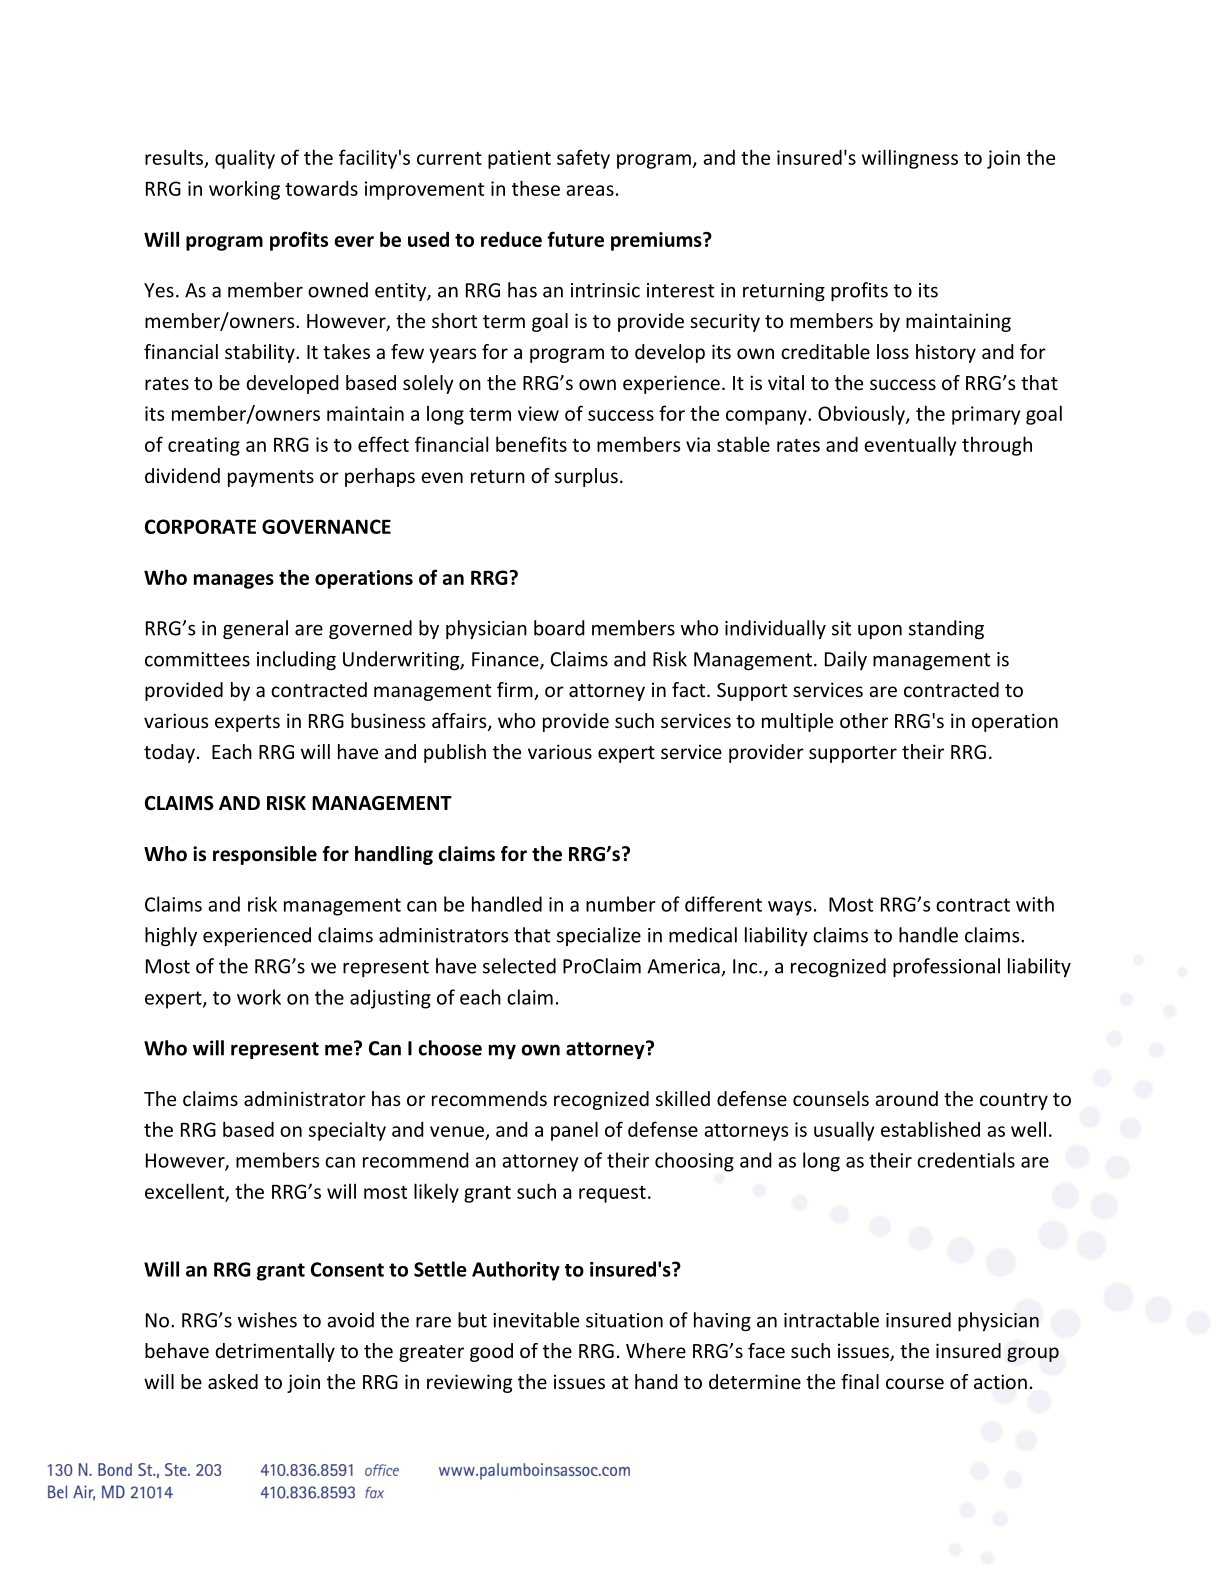 This screenshot has height=1584, width=1224. What do you see at coordinates (559, 628) in the screenshot?
I see `board` at bounding box center [559, 628].
